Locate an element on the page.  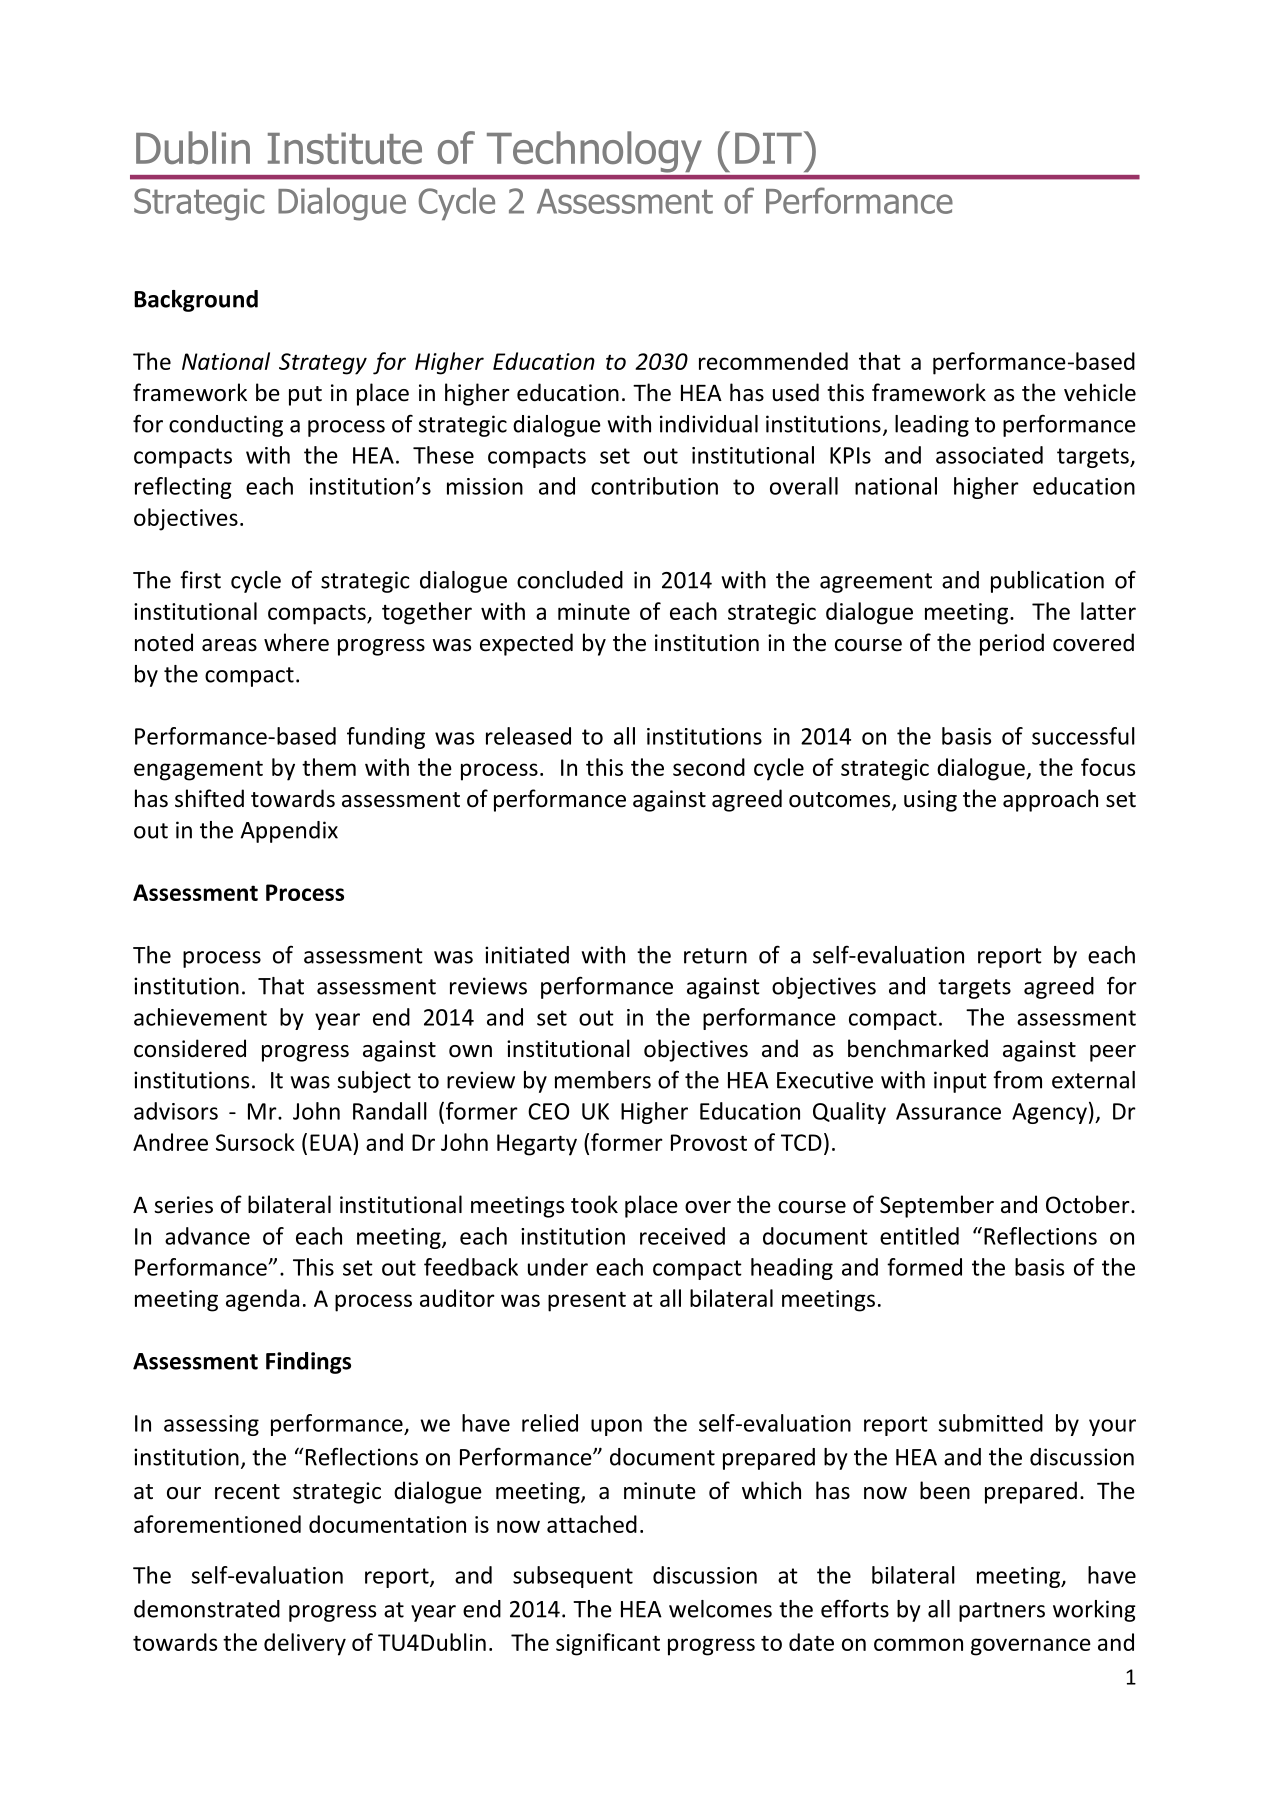
formed is located at coordinates (924, 1267).
